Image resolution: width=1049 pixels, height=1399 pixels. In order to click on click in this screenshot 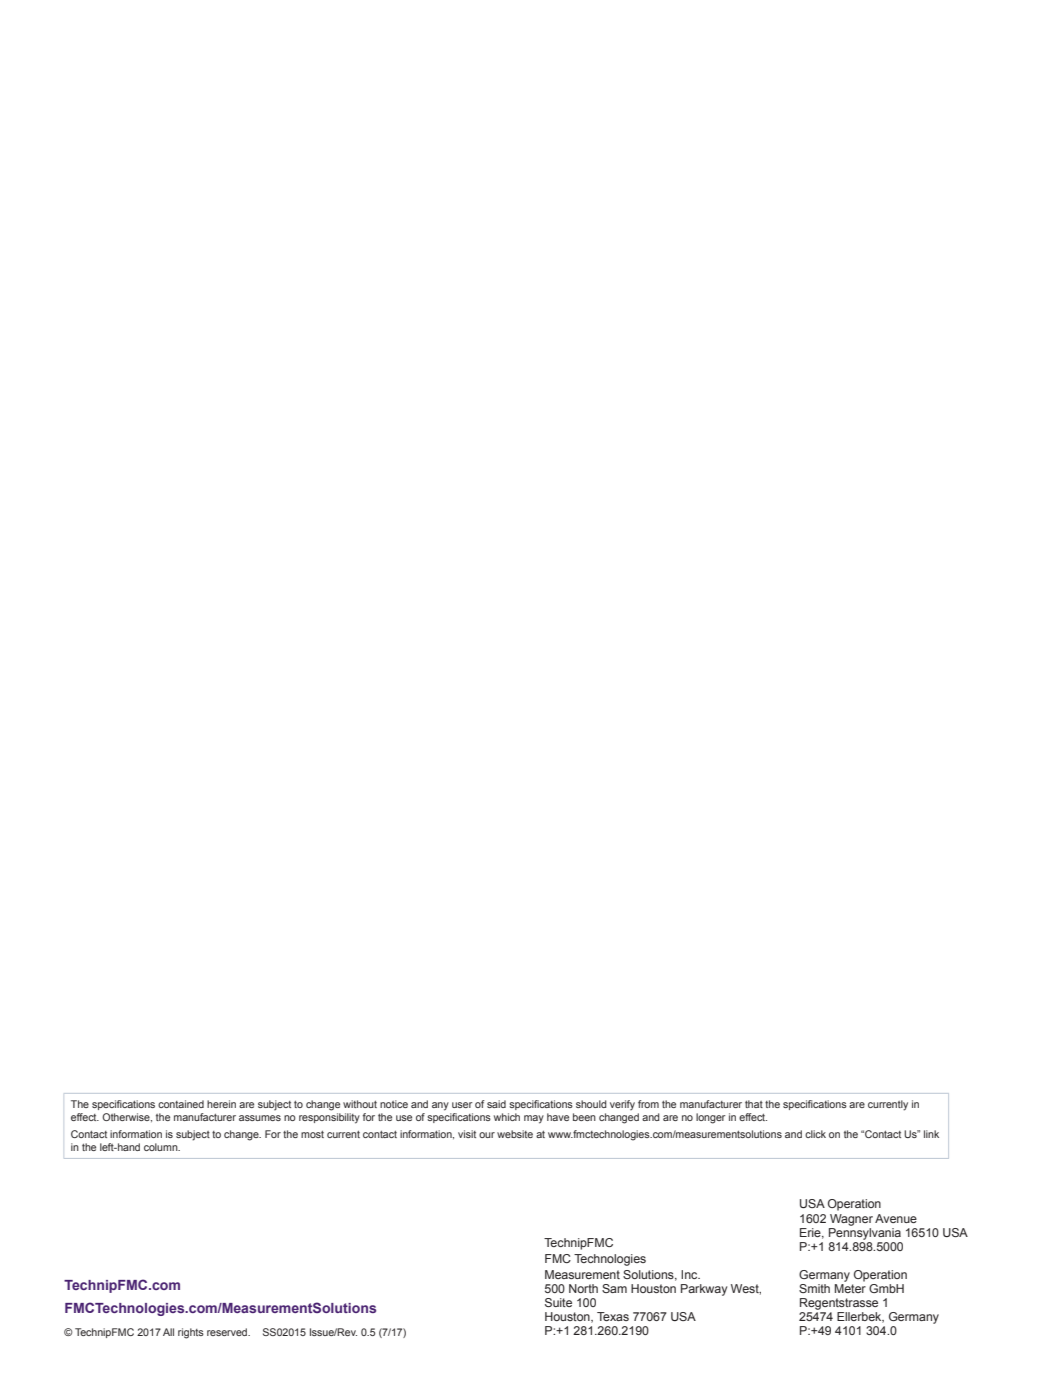, I will do `click(815, 1134)`.
